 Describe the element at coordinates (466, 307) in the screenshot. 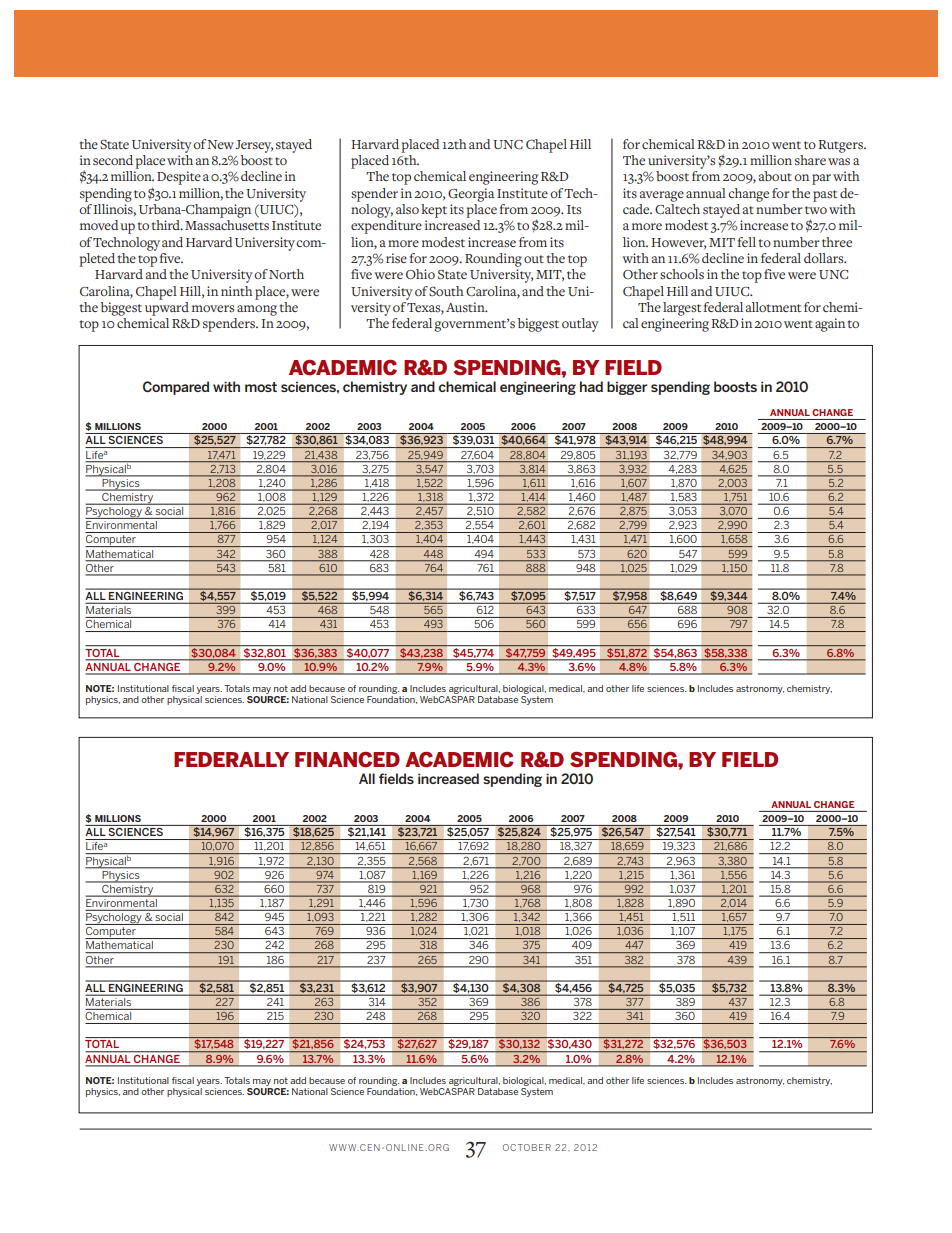

I see `Austin` at that location.
